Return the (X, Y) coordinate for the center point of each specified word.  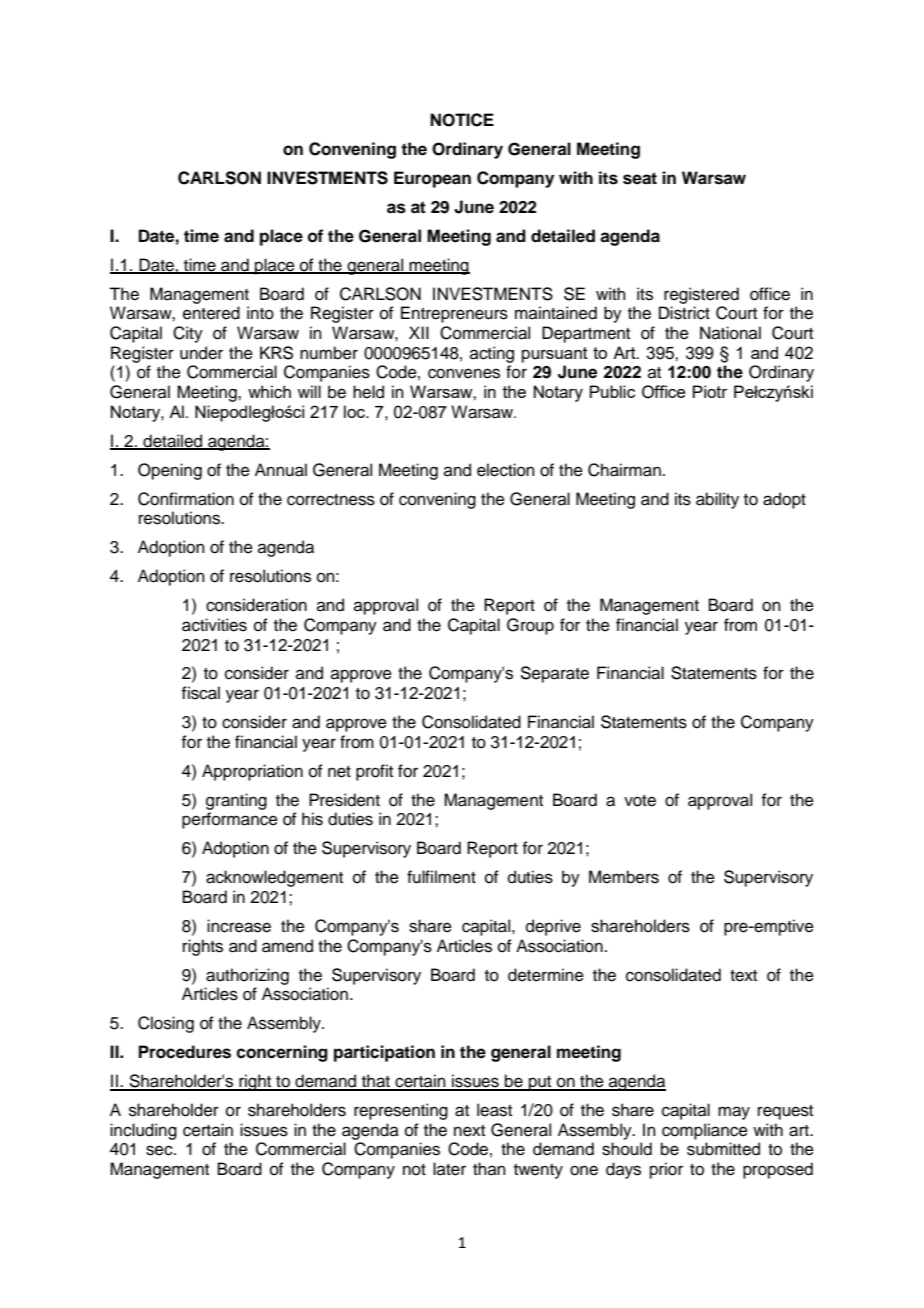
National (730, 333)
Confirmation (186, 499)
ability (717, 500)
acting (492, 354)
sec (160, 1150)
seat (640, 178)
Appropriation (252, 772)
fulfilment (441, 877)
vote (640, 801)
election (506, 470)
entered (211, 313)
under (201, 353)
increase (239, 926)
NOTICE (462, 120)
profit (374, 772)
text (743, 976)
